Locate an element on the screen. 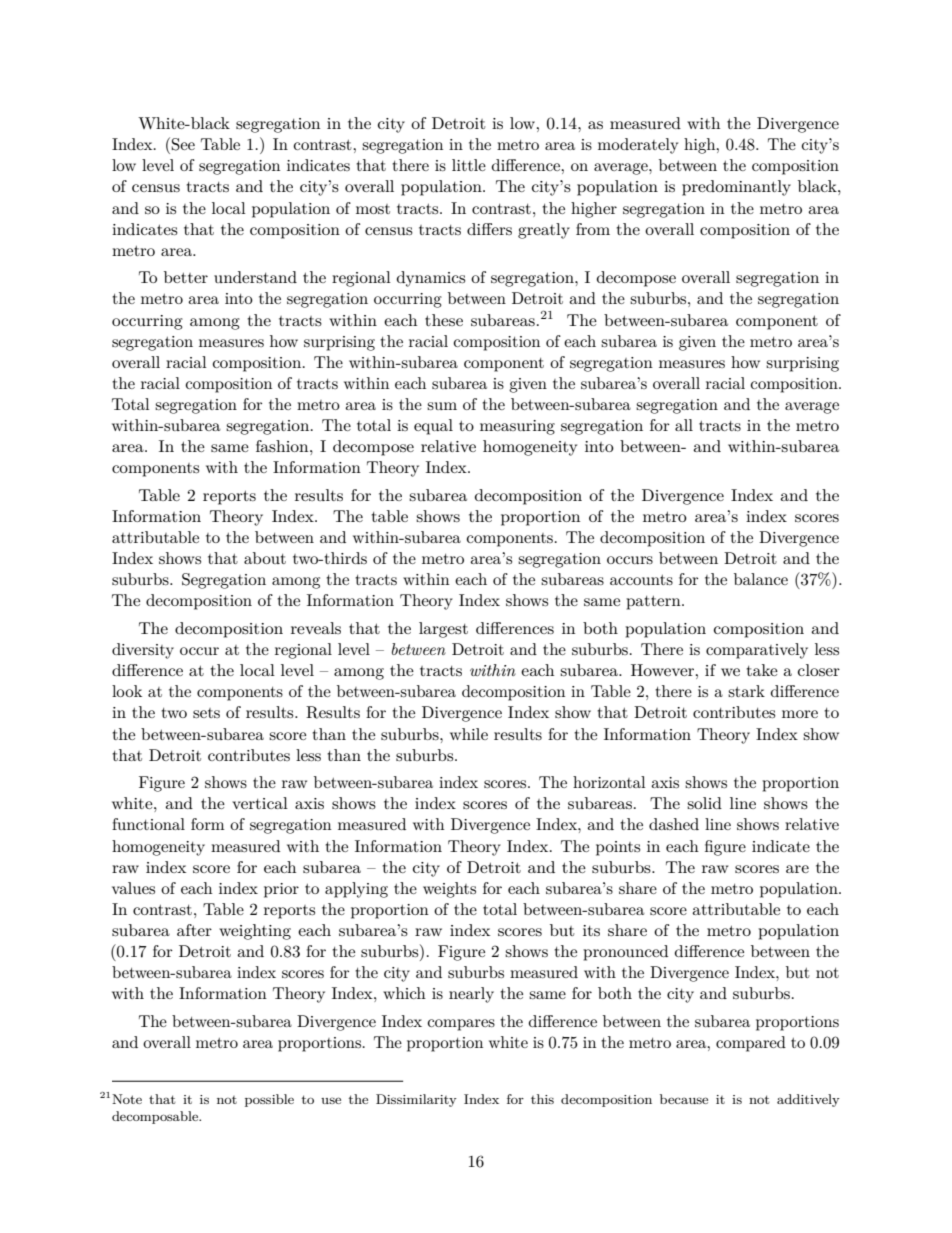 Image resolution: width=952 pixels, height=1233 pixels. comparatively is located at coordinates (757, 651).
